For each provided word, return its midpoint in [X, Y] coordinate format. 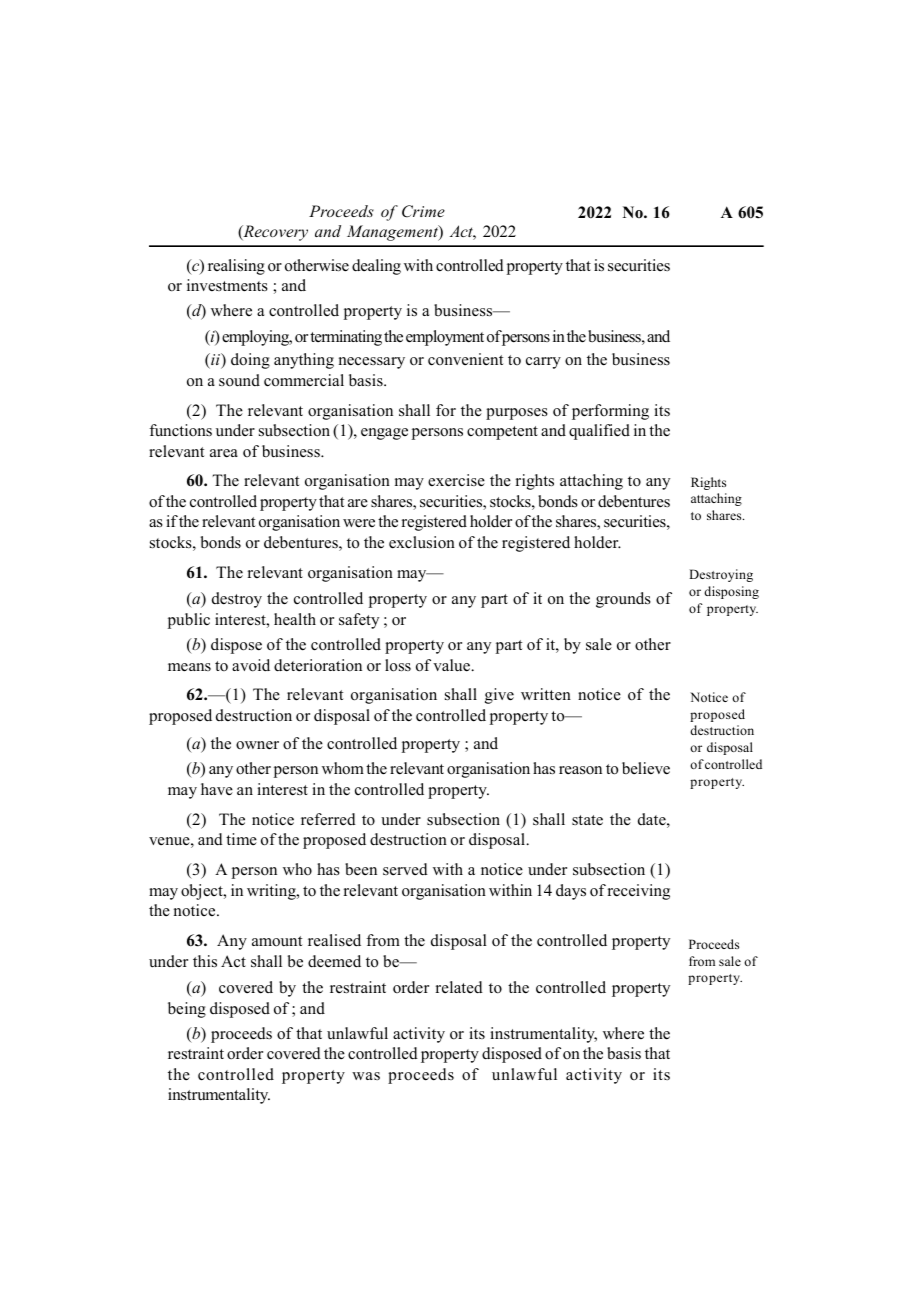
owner [257, 745]
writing [272, 892]
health [295, 619]
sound [239, 380]
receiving [639, 892]
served [405, 869]
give [499, 696]
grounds [623, 600]
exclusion [422, 542]
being [187, 1010]
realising [236, 267]
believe [646, 768]
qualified [599, 432]
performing [610, 412]
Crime [423, 211]
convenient [465, 359]
